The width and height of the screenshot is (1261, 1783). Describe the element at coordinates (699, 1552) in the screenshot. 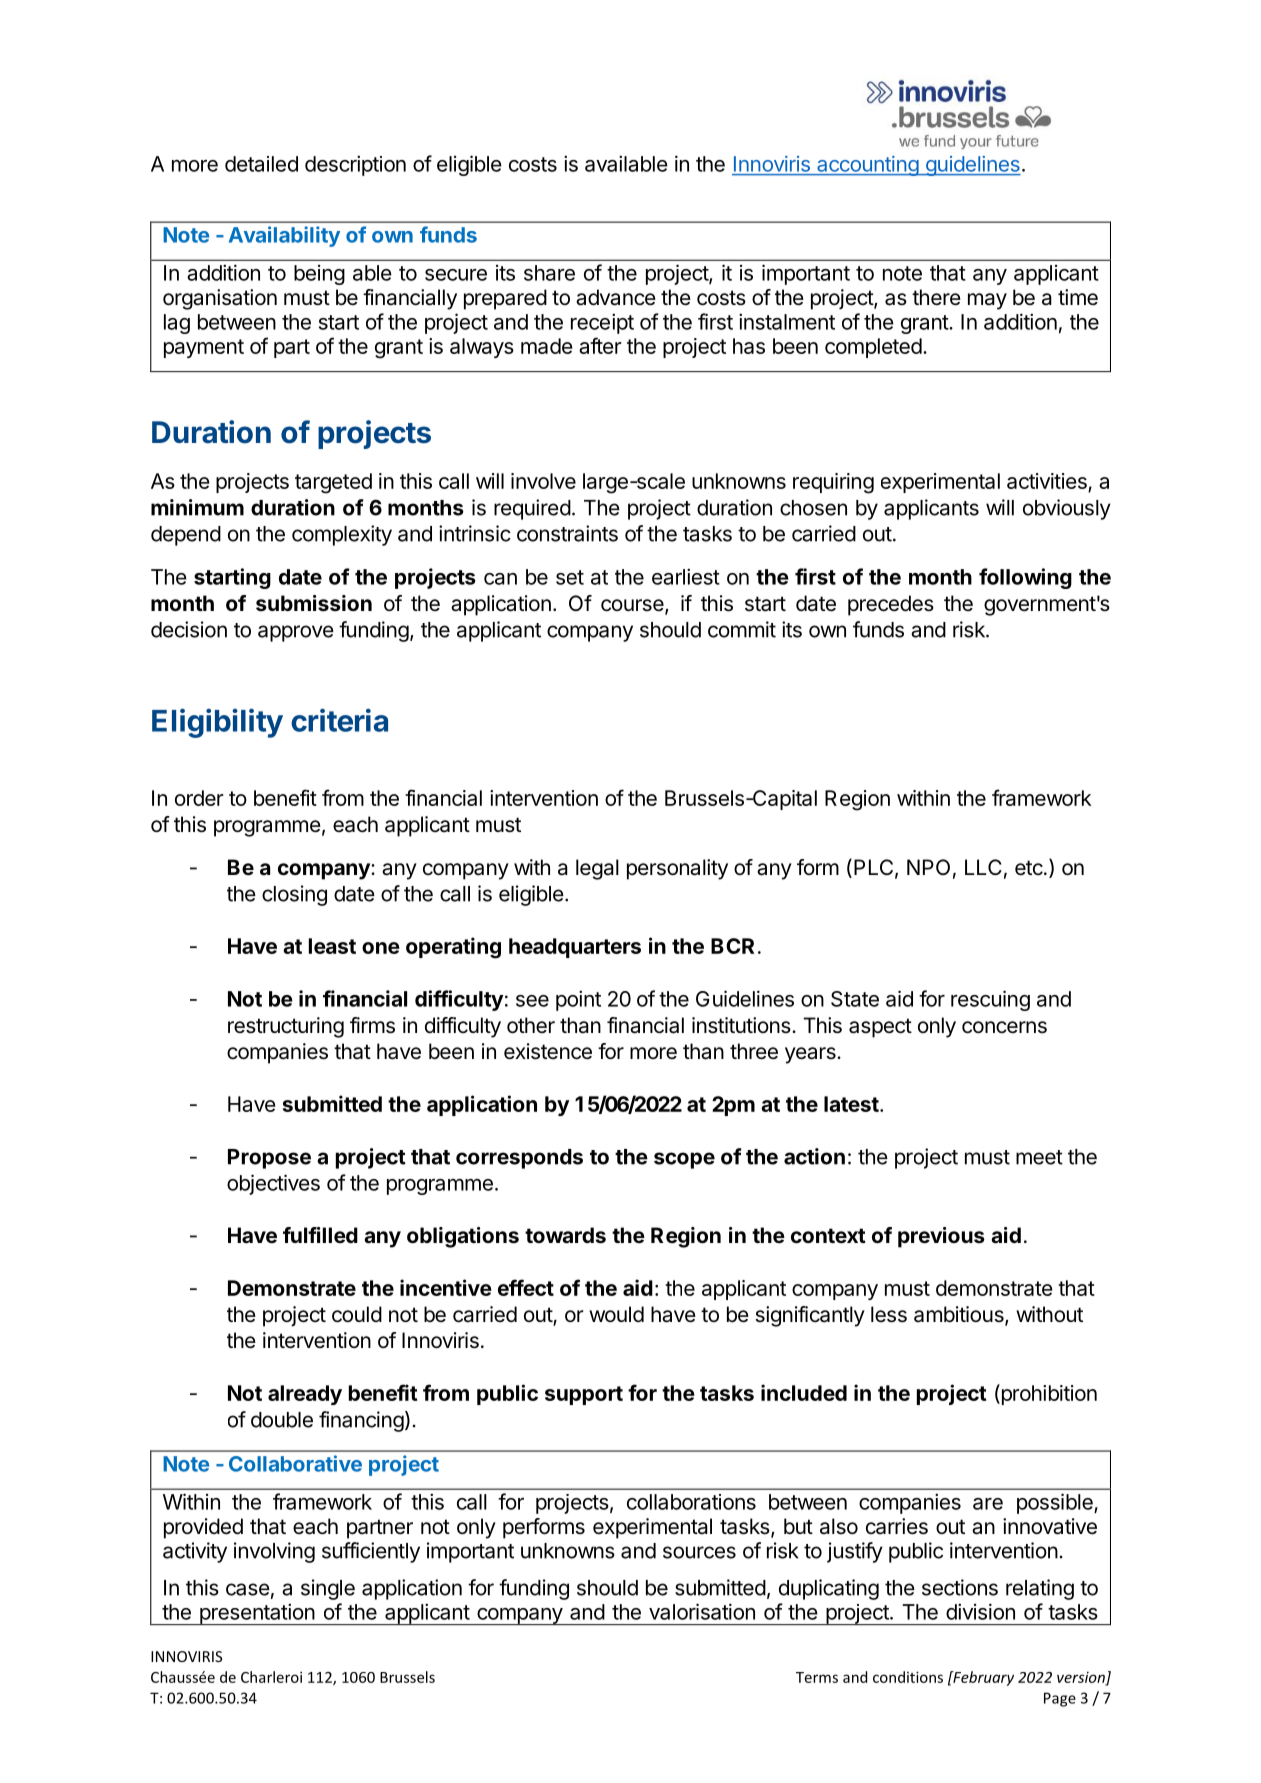

I see `sources` at that location.
